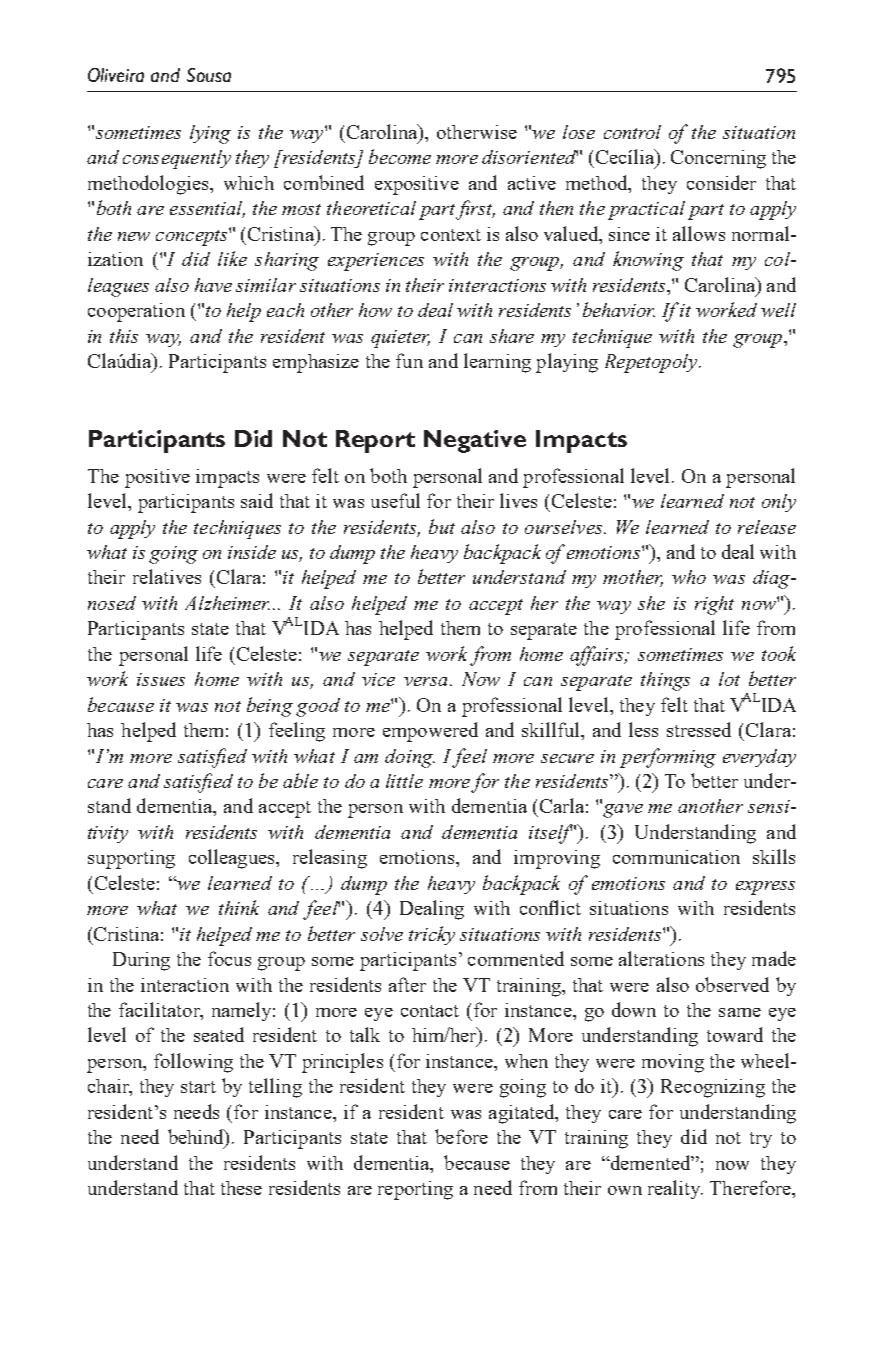 This screenshot has height=1345, width=896. What do you see at coordinates (425, 681) in the screenshot?
I see `versa` at bounding box center [425, 681].
